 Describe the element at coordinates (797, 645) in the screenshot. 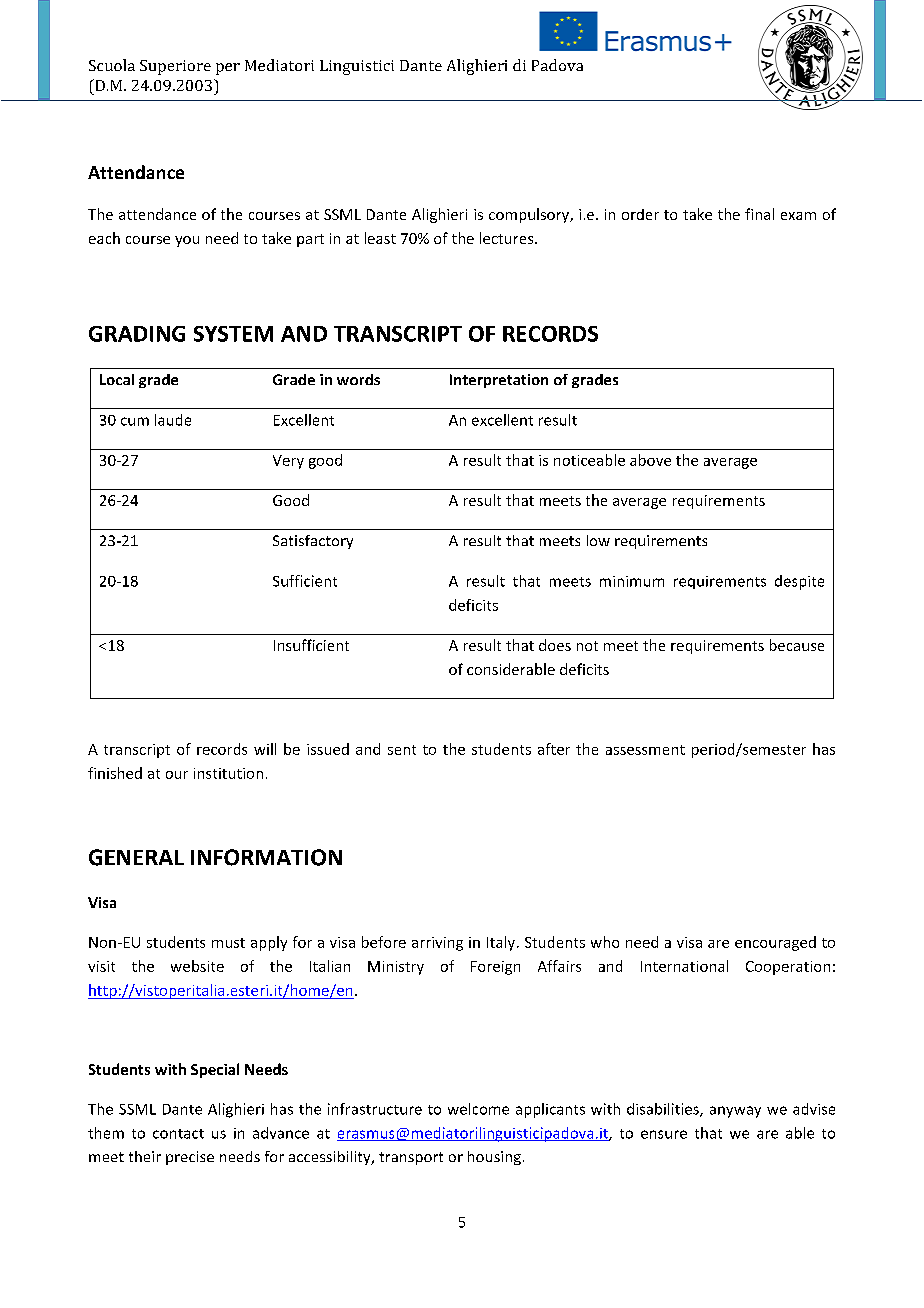

I see `because` at that location.
